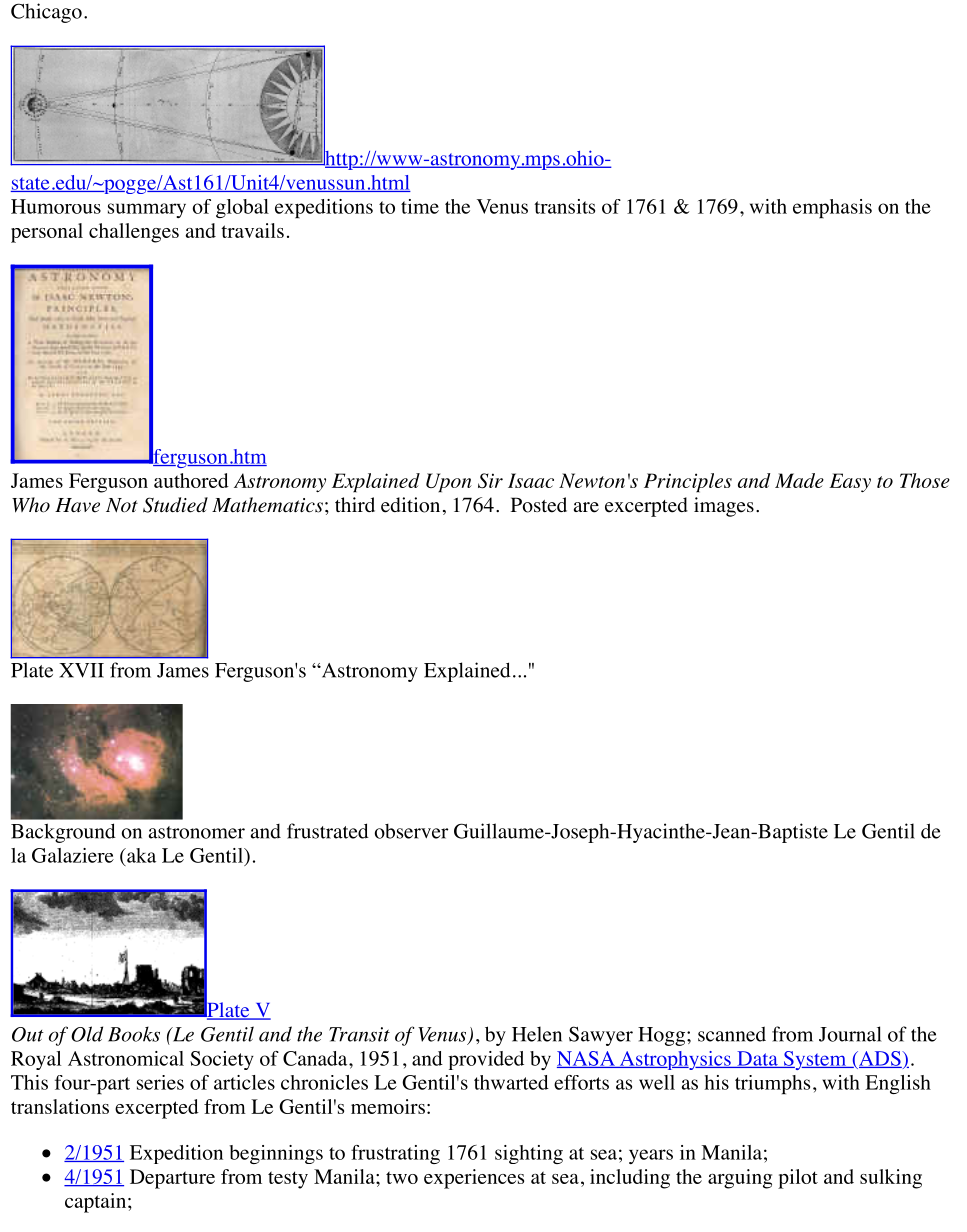 This screenshot has width=967, height=1232. What do you see at coordinates (832, 208) in the screenshot?
I see `emphasis` at bounding box center [832, 208].
